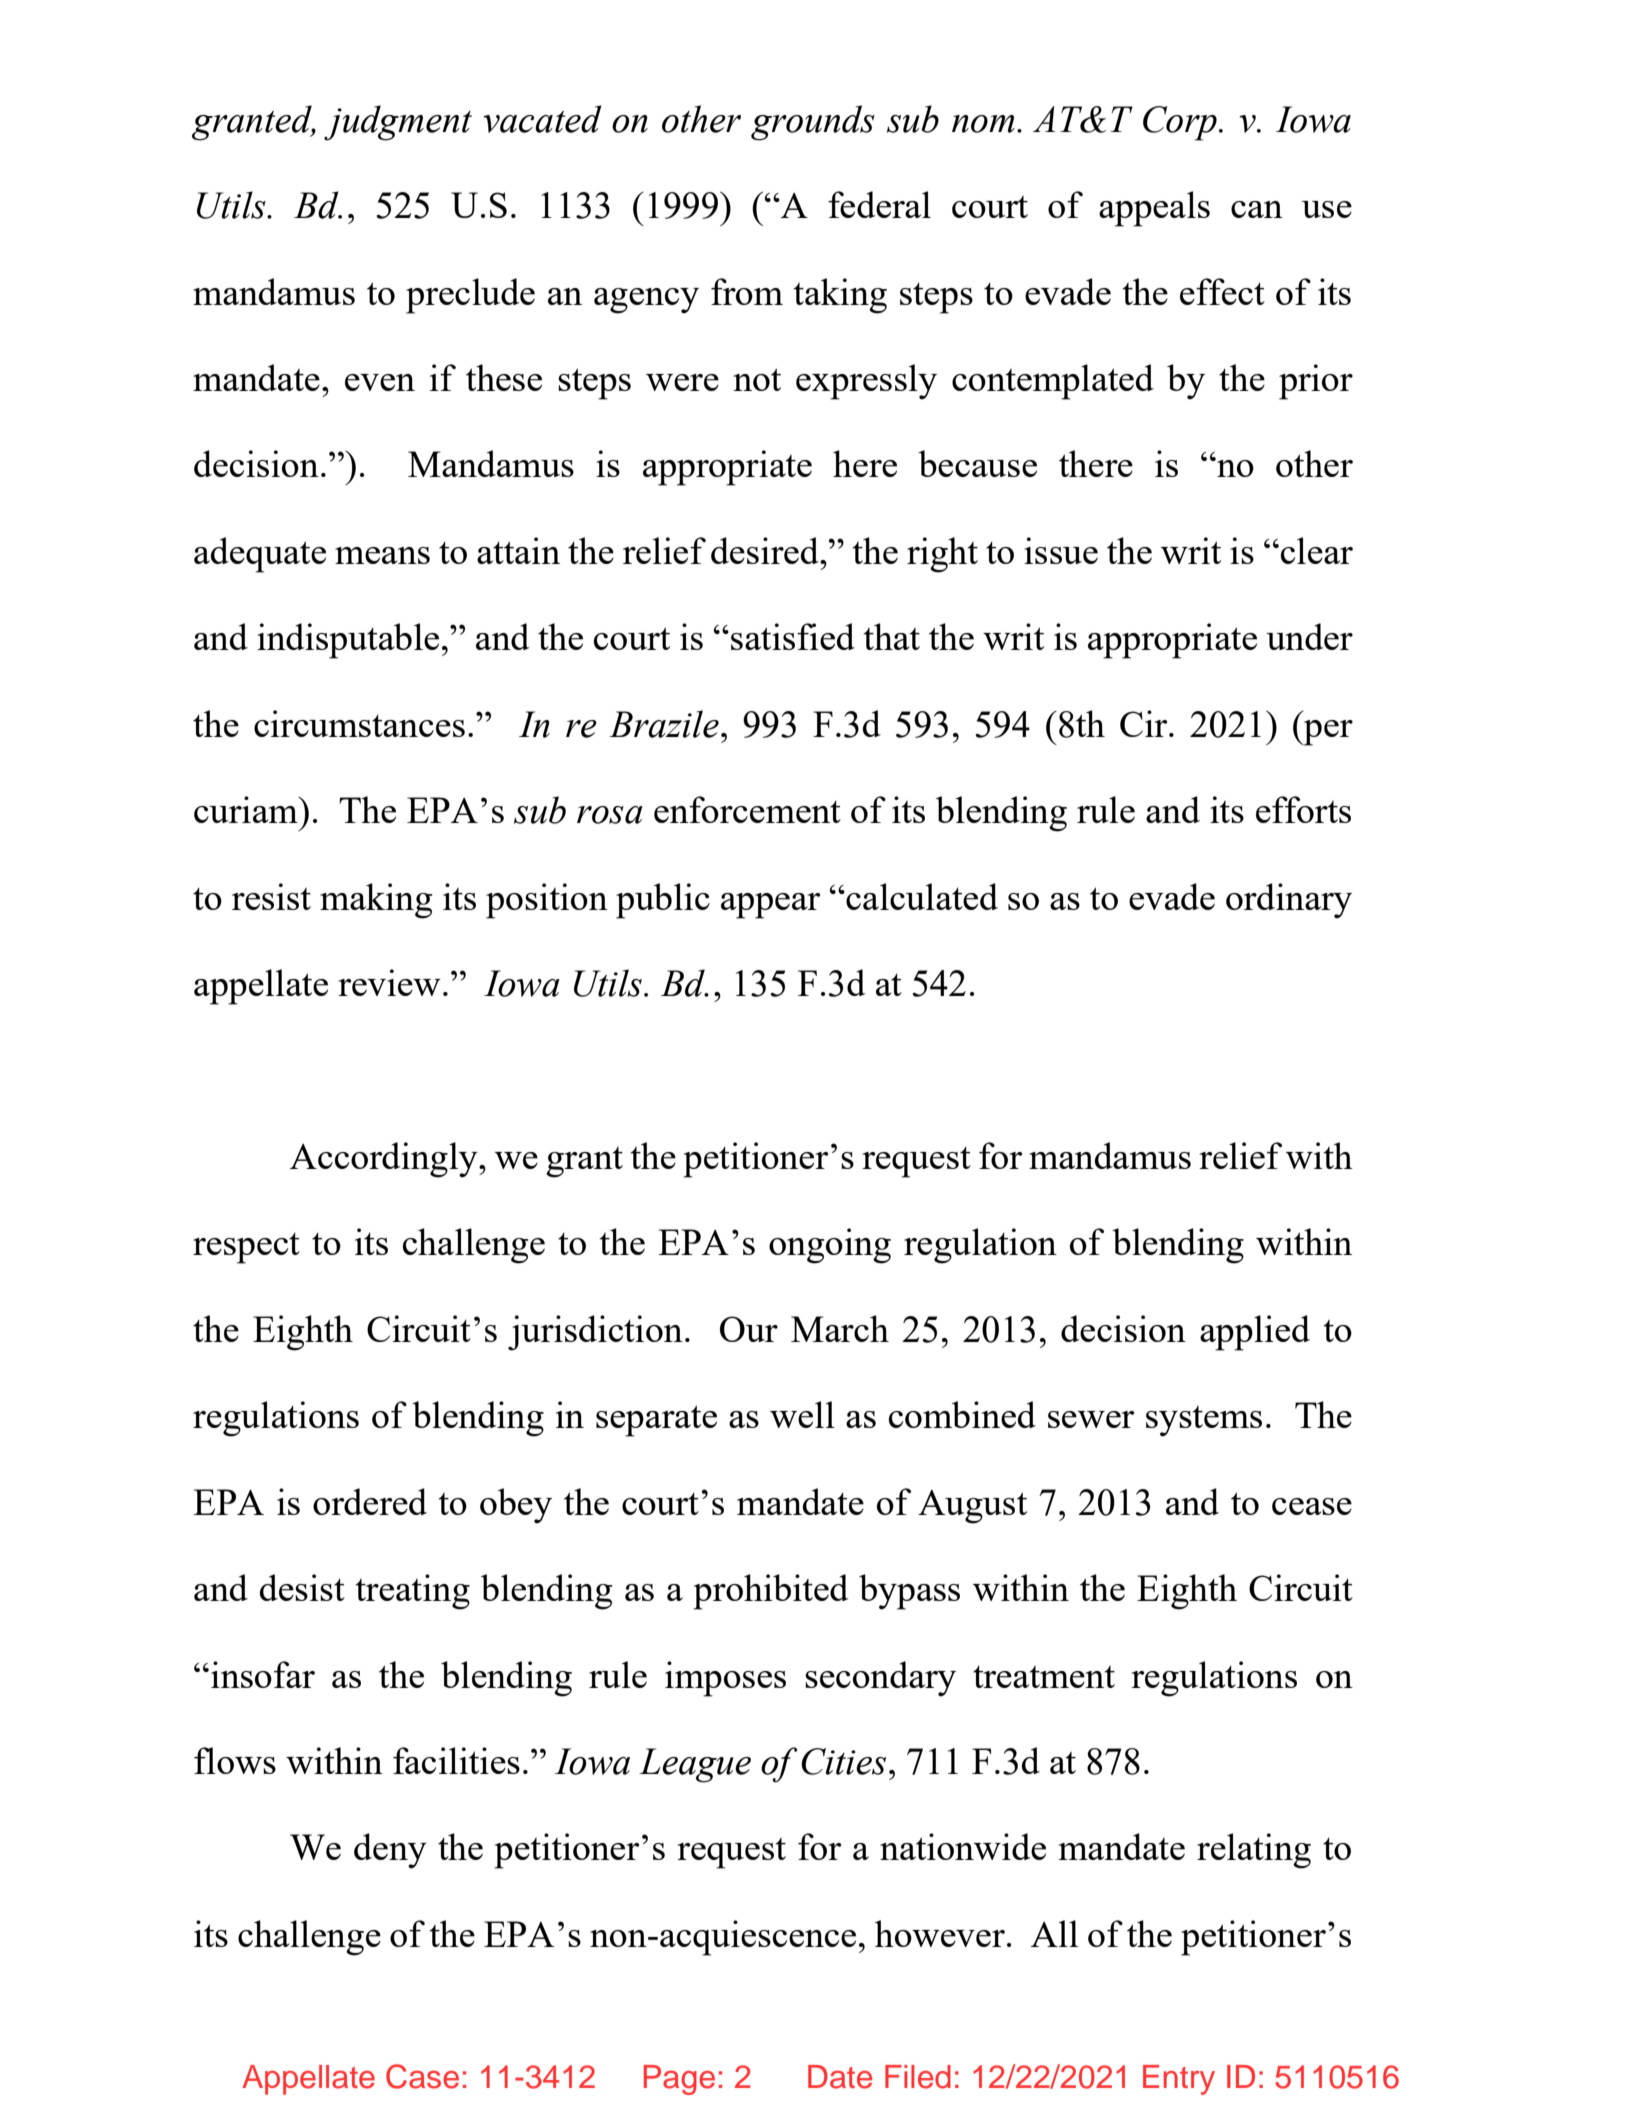  Describe the element at coordinates (413, 1592) in the screenshot. I see `treating` at that location.
